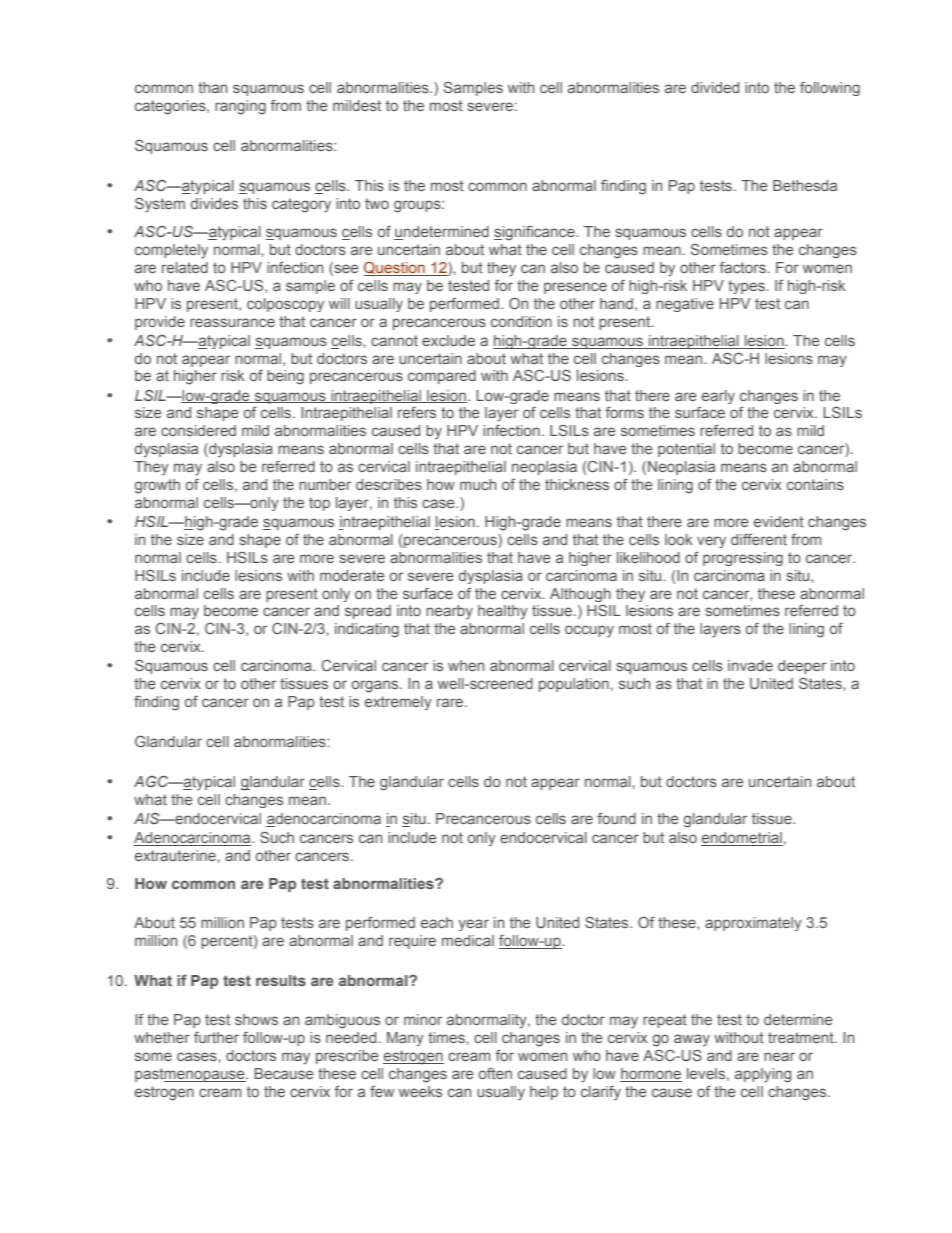  Describe the element at coordinates (715, 87) in the document. I see `divided` at that location.
